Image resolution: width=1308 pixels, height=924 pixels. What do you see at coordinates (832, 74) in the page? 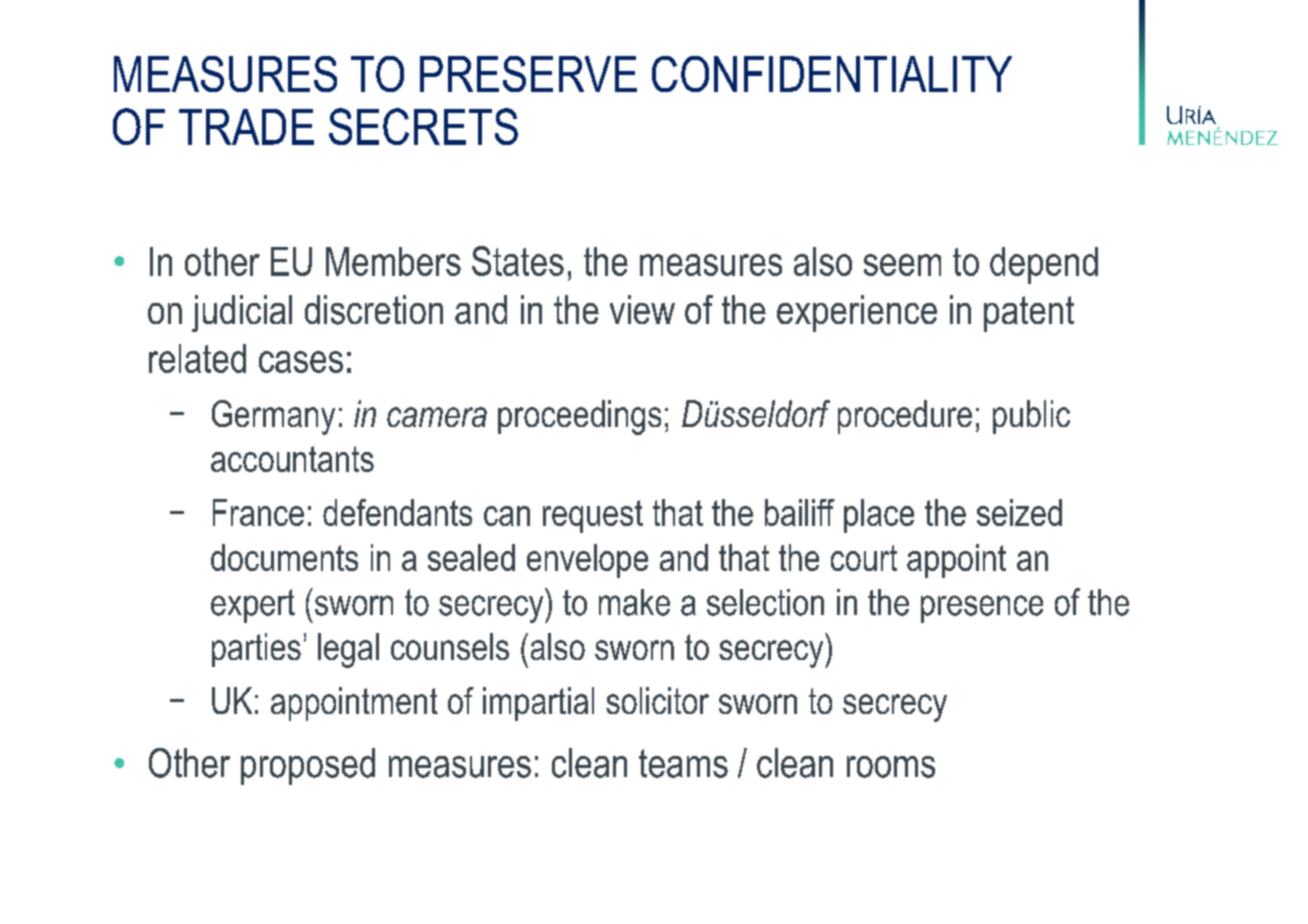
I see `CONFIDENTIALITY` at bounding box center [832, 74].
